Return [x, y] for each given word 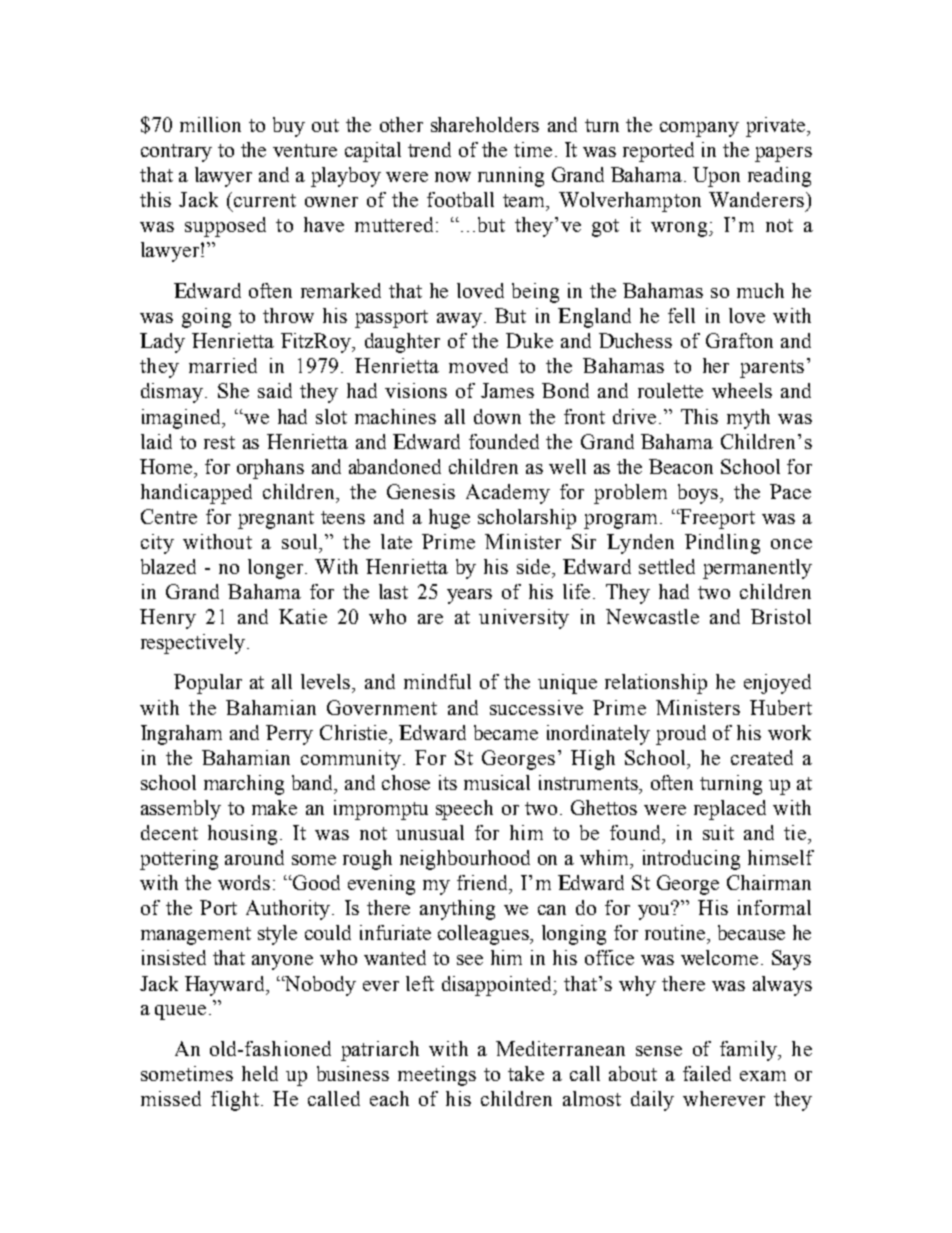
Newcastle [652, 616]
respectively [193, 644]
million [210, 124]
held [260, 1073]
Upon [716, 177]
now [453, 177]
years [469, 596]
